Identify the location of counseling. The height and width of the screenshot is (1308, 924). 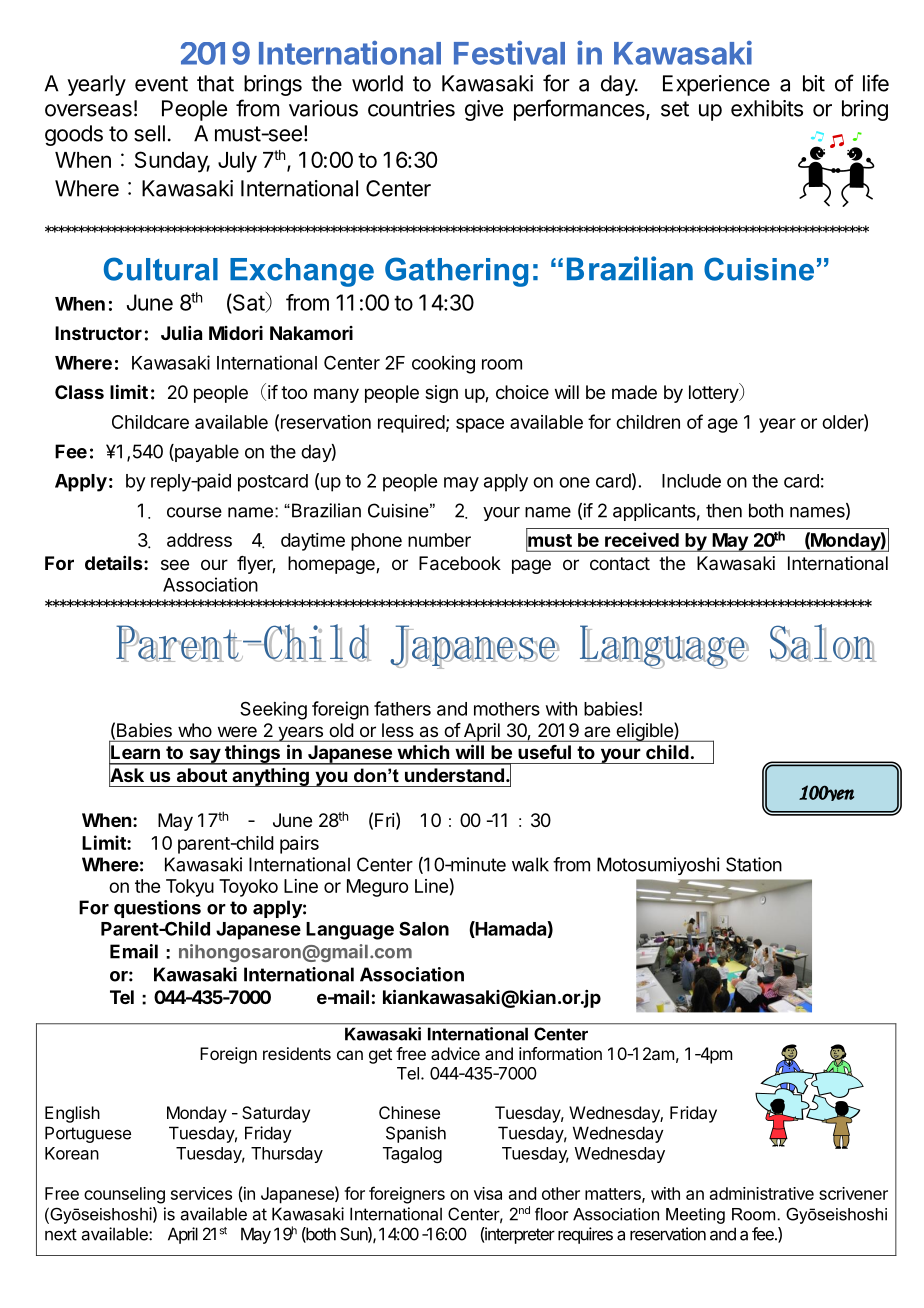
(124, 1195).
